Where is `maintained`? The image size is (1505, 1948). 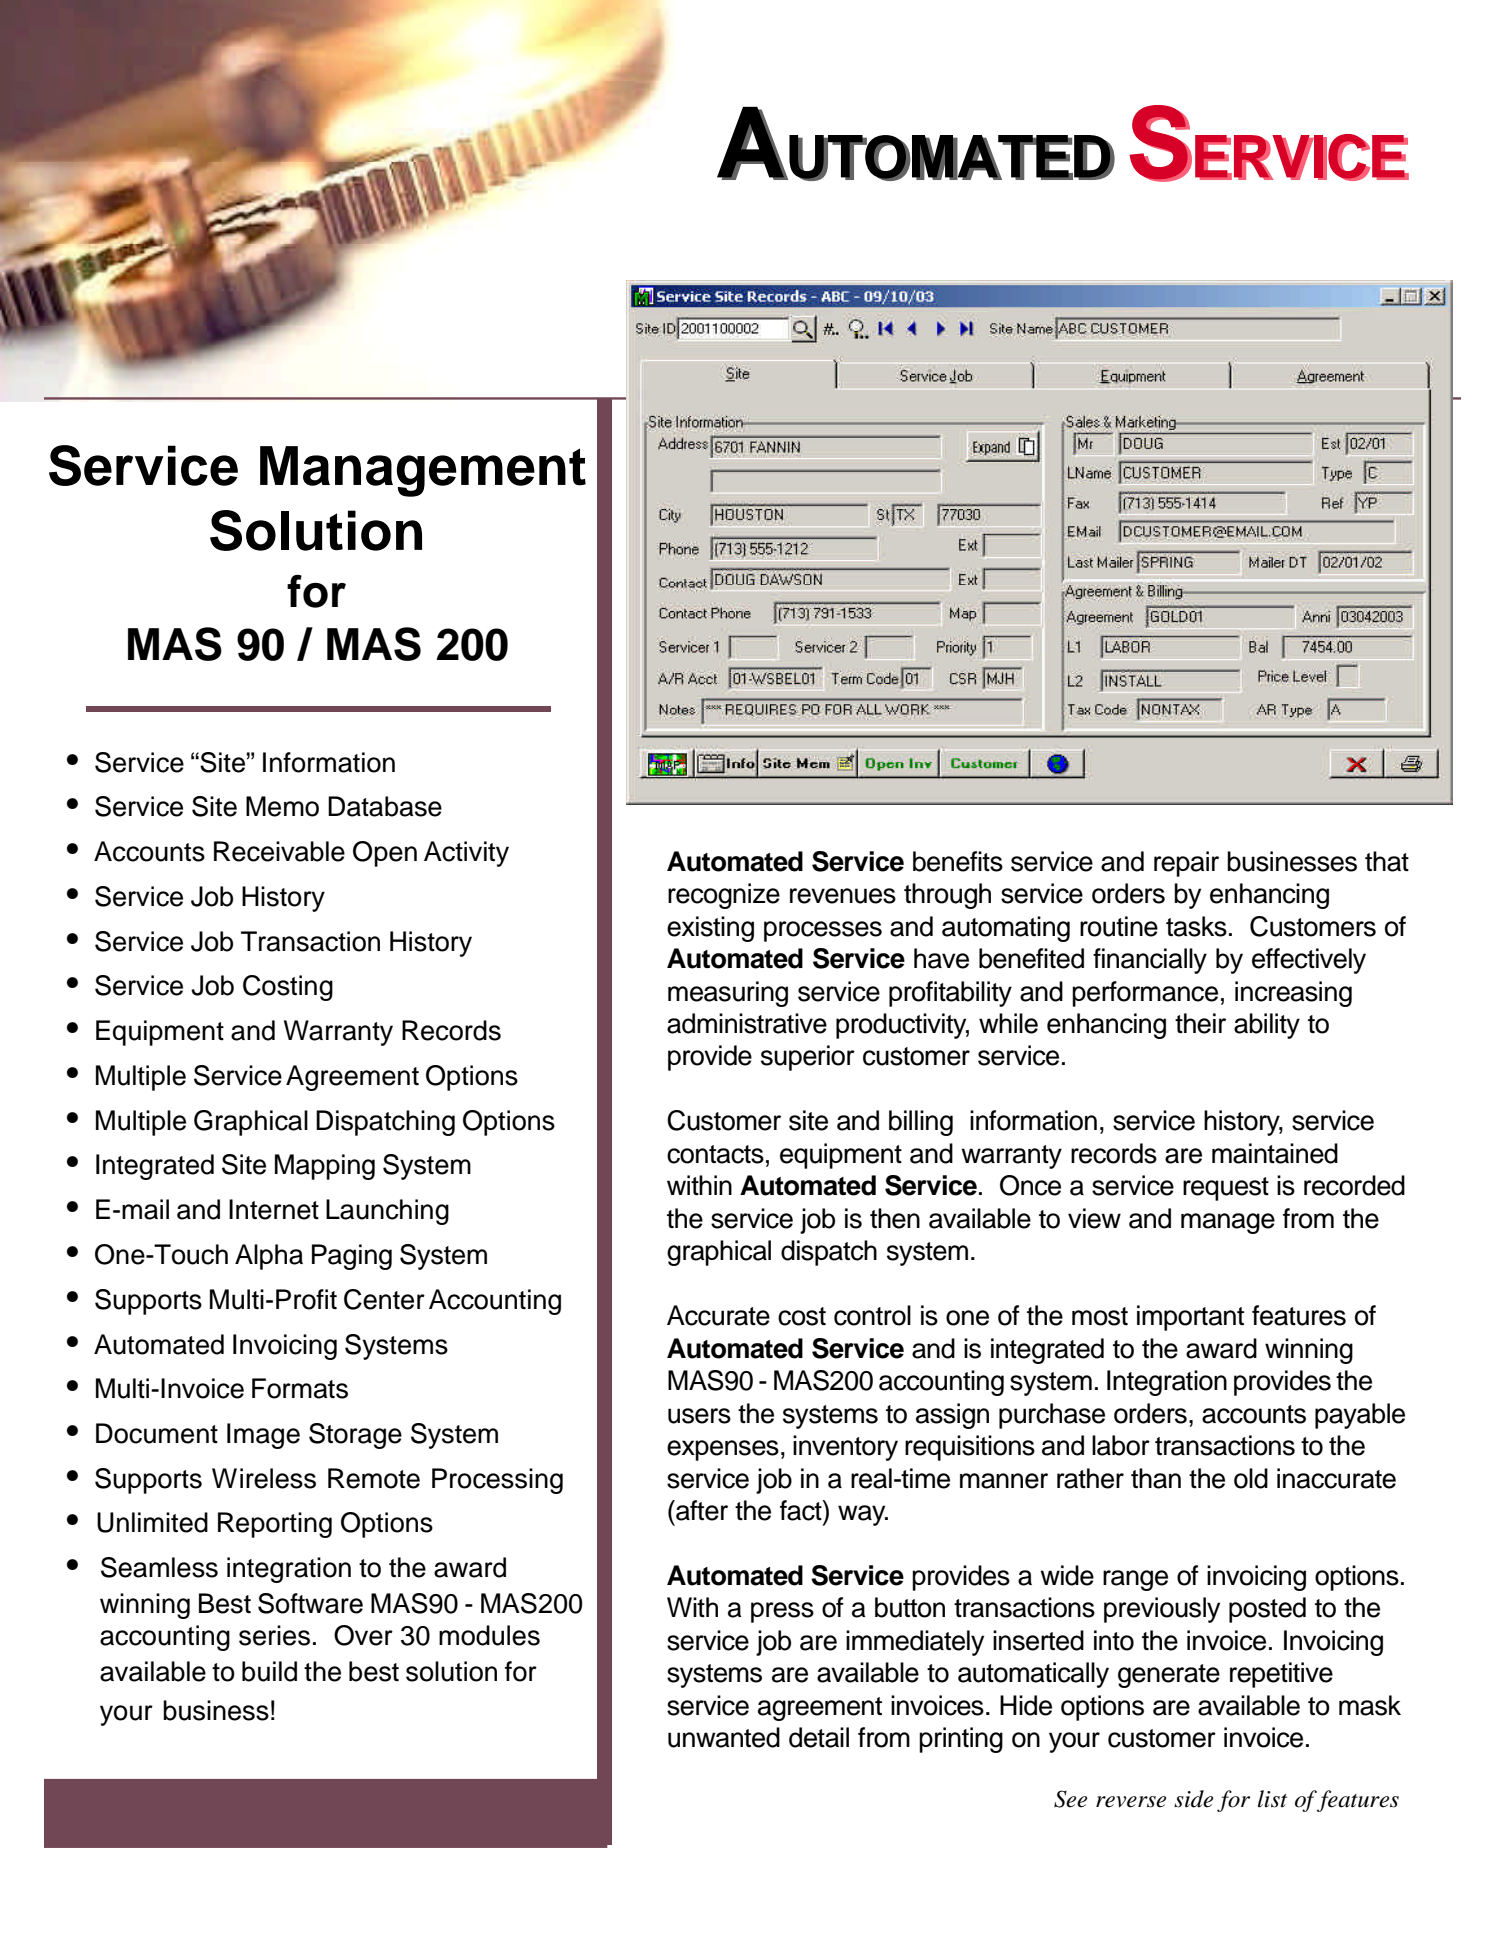 maintained is located at coordinates (1275, 1153).
